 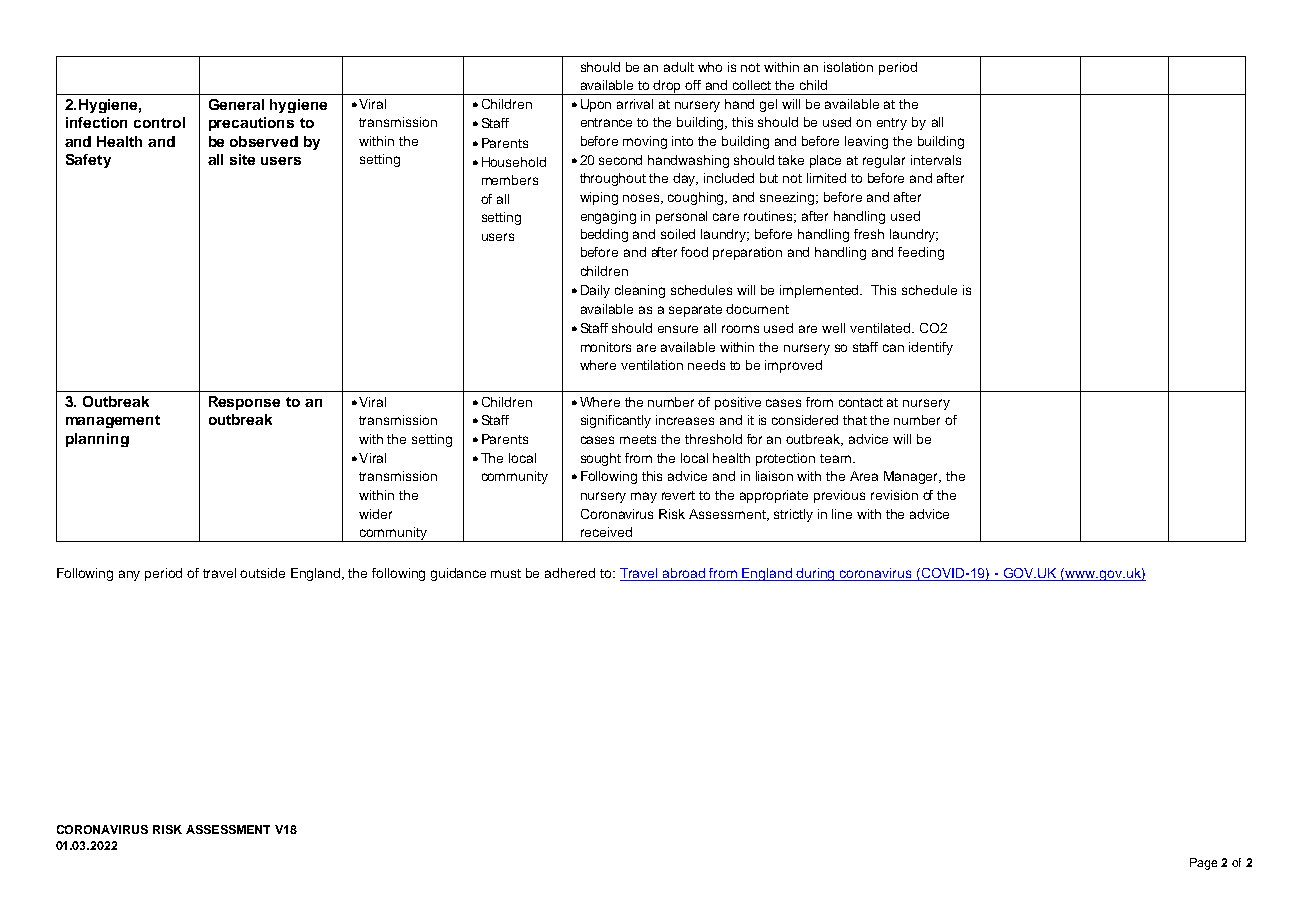 I want to click on entry, so click(x=892, y=124).
